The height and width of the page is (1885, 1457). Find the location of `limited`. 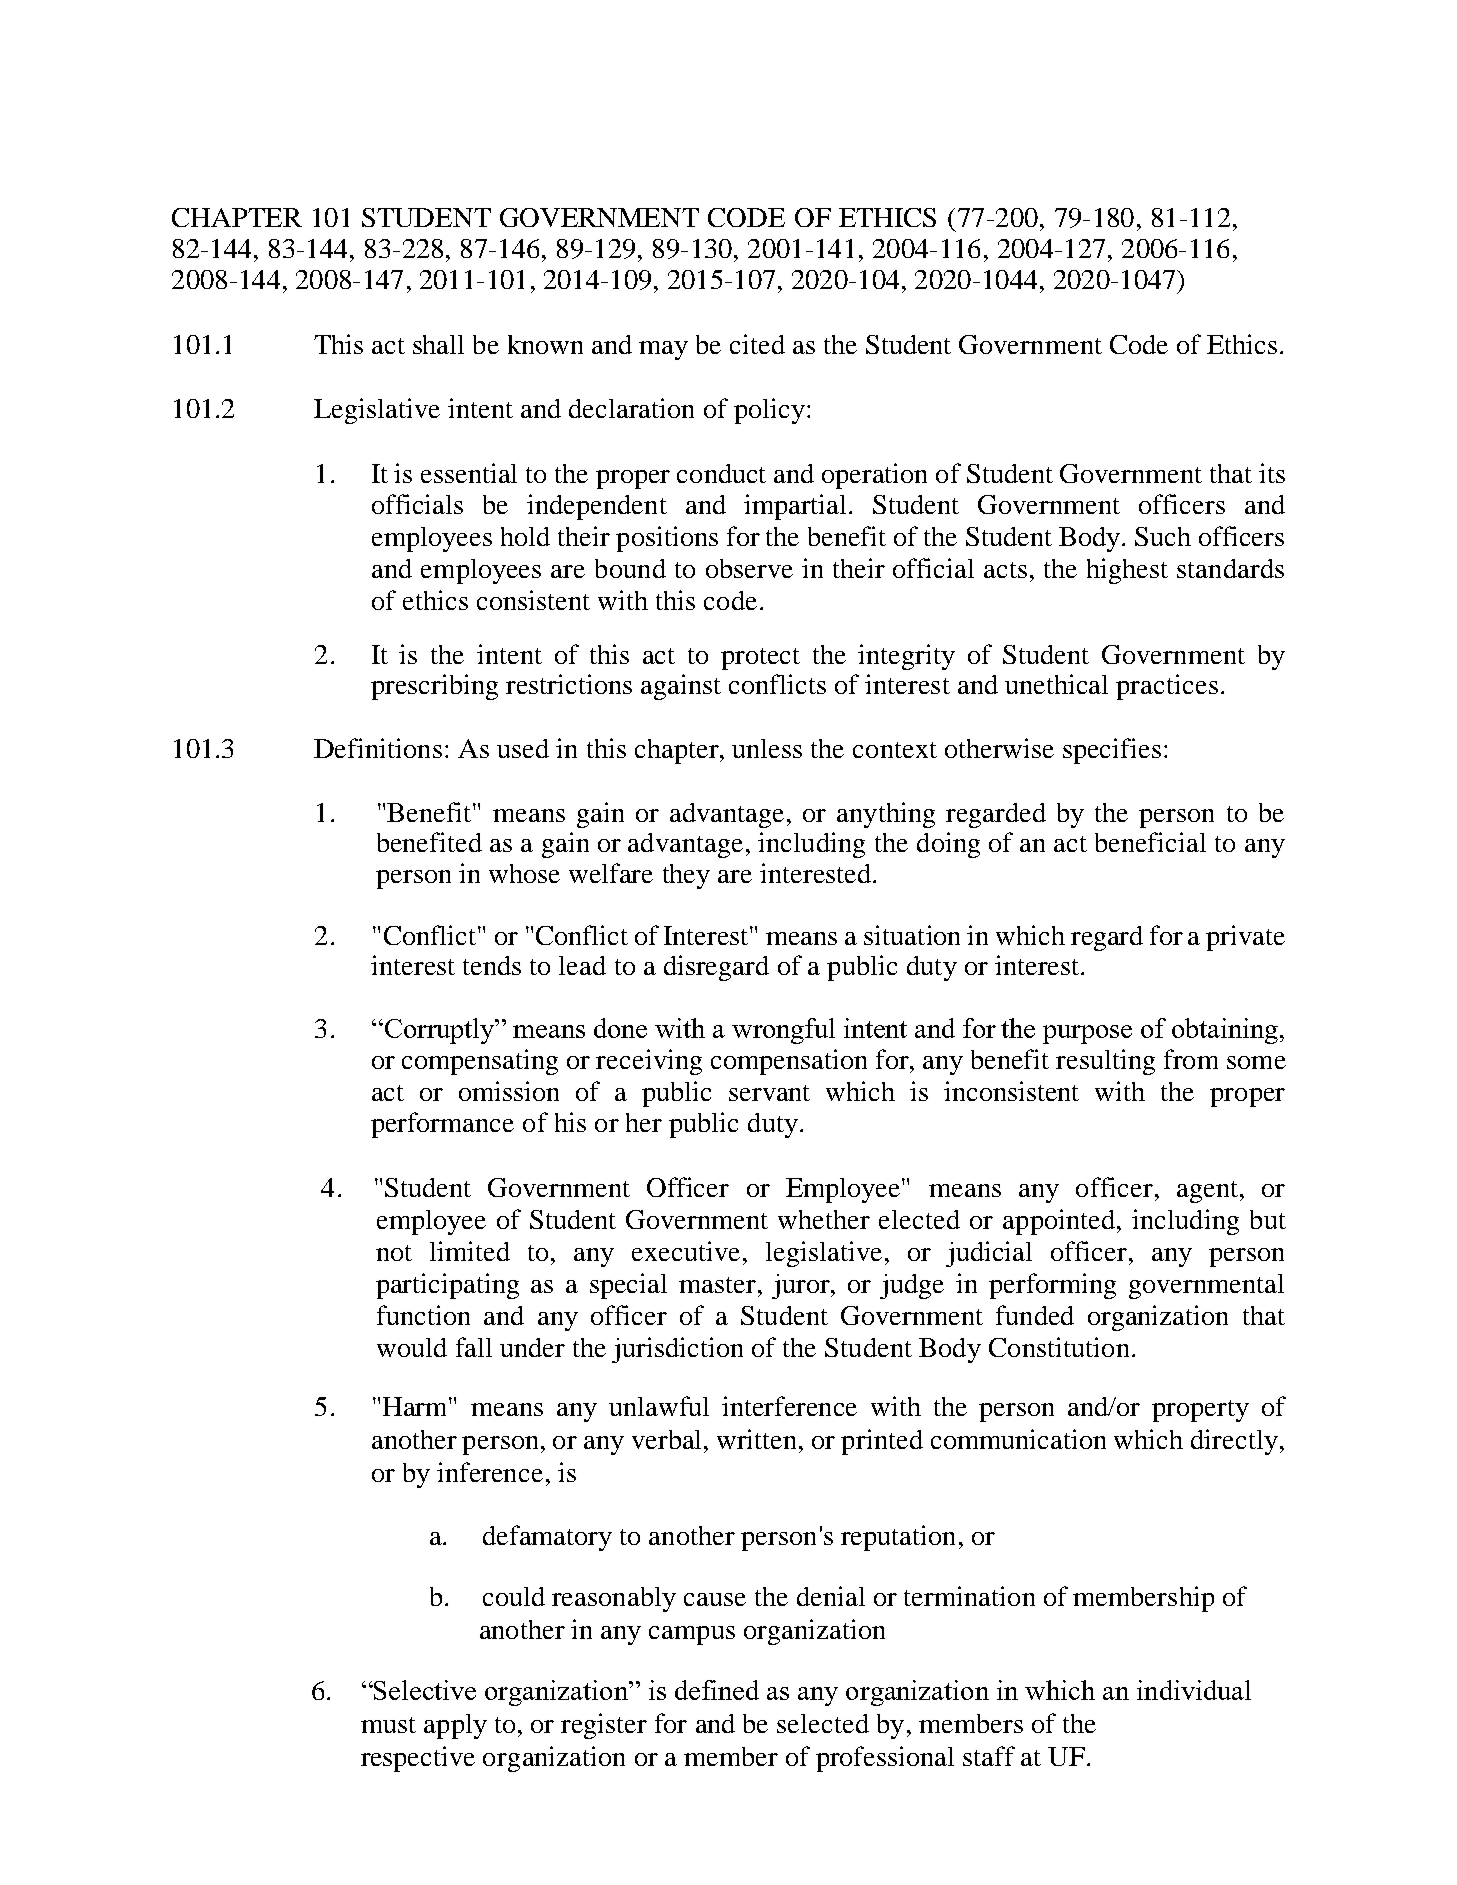

limited is located at coordinates (470, 1251).
